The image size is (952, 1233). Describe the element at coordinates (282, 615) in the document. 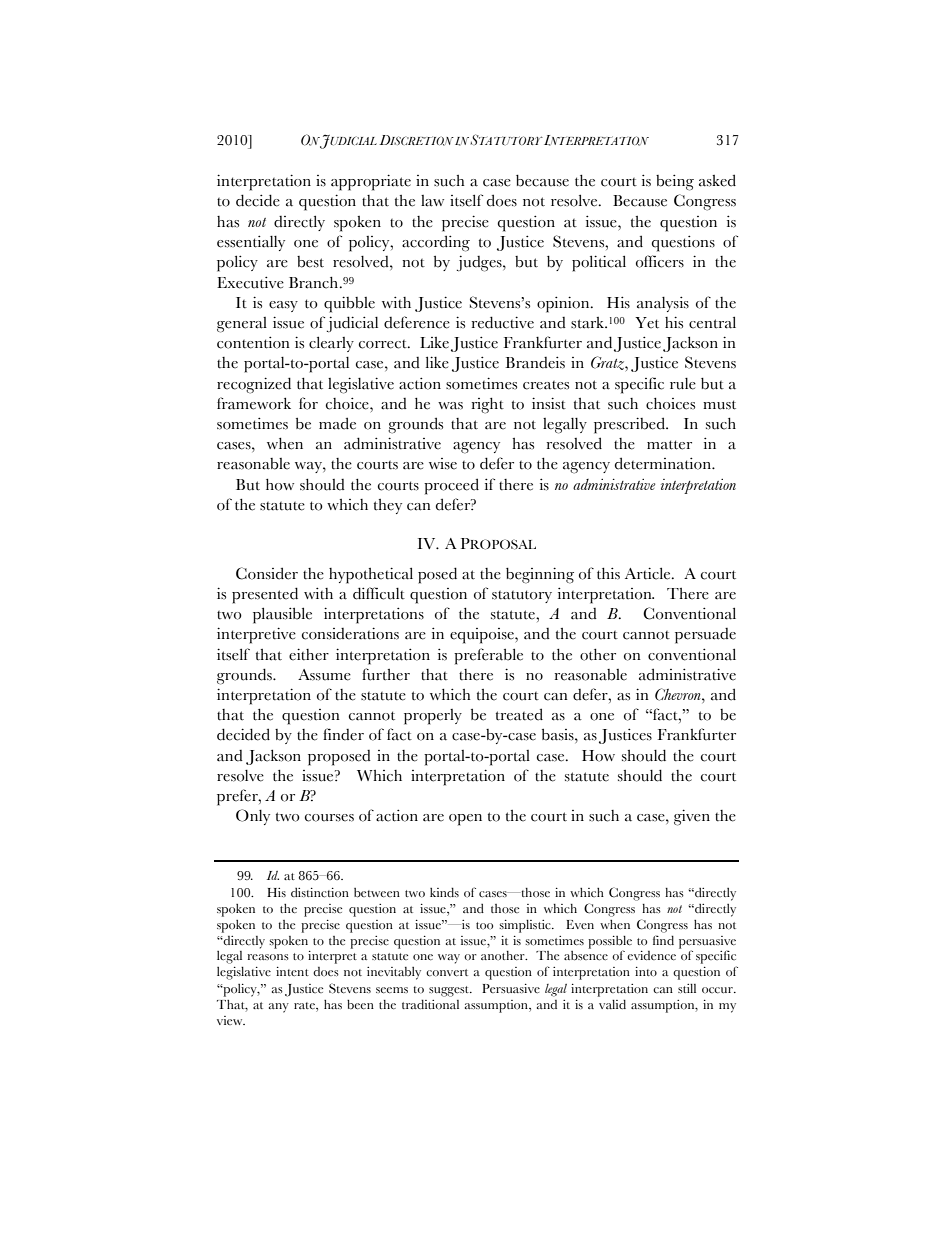

I see `plausible` at that location.
